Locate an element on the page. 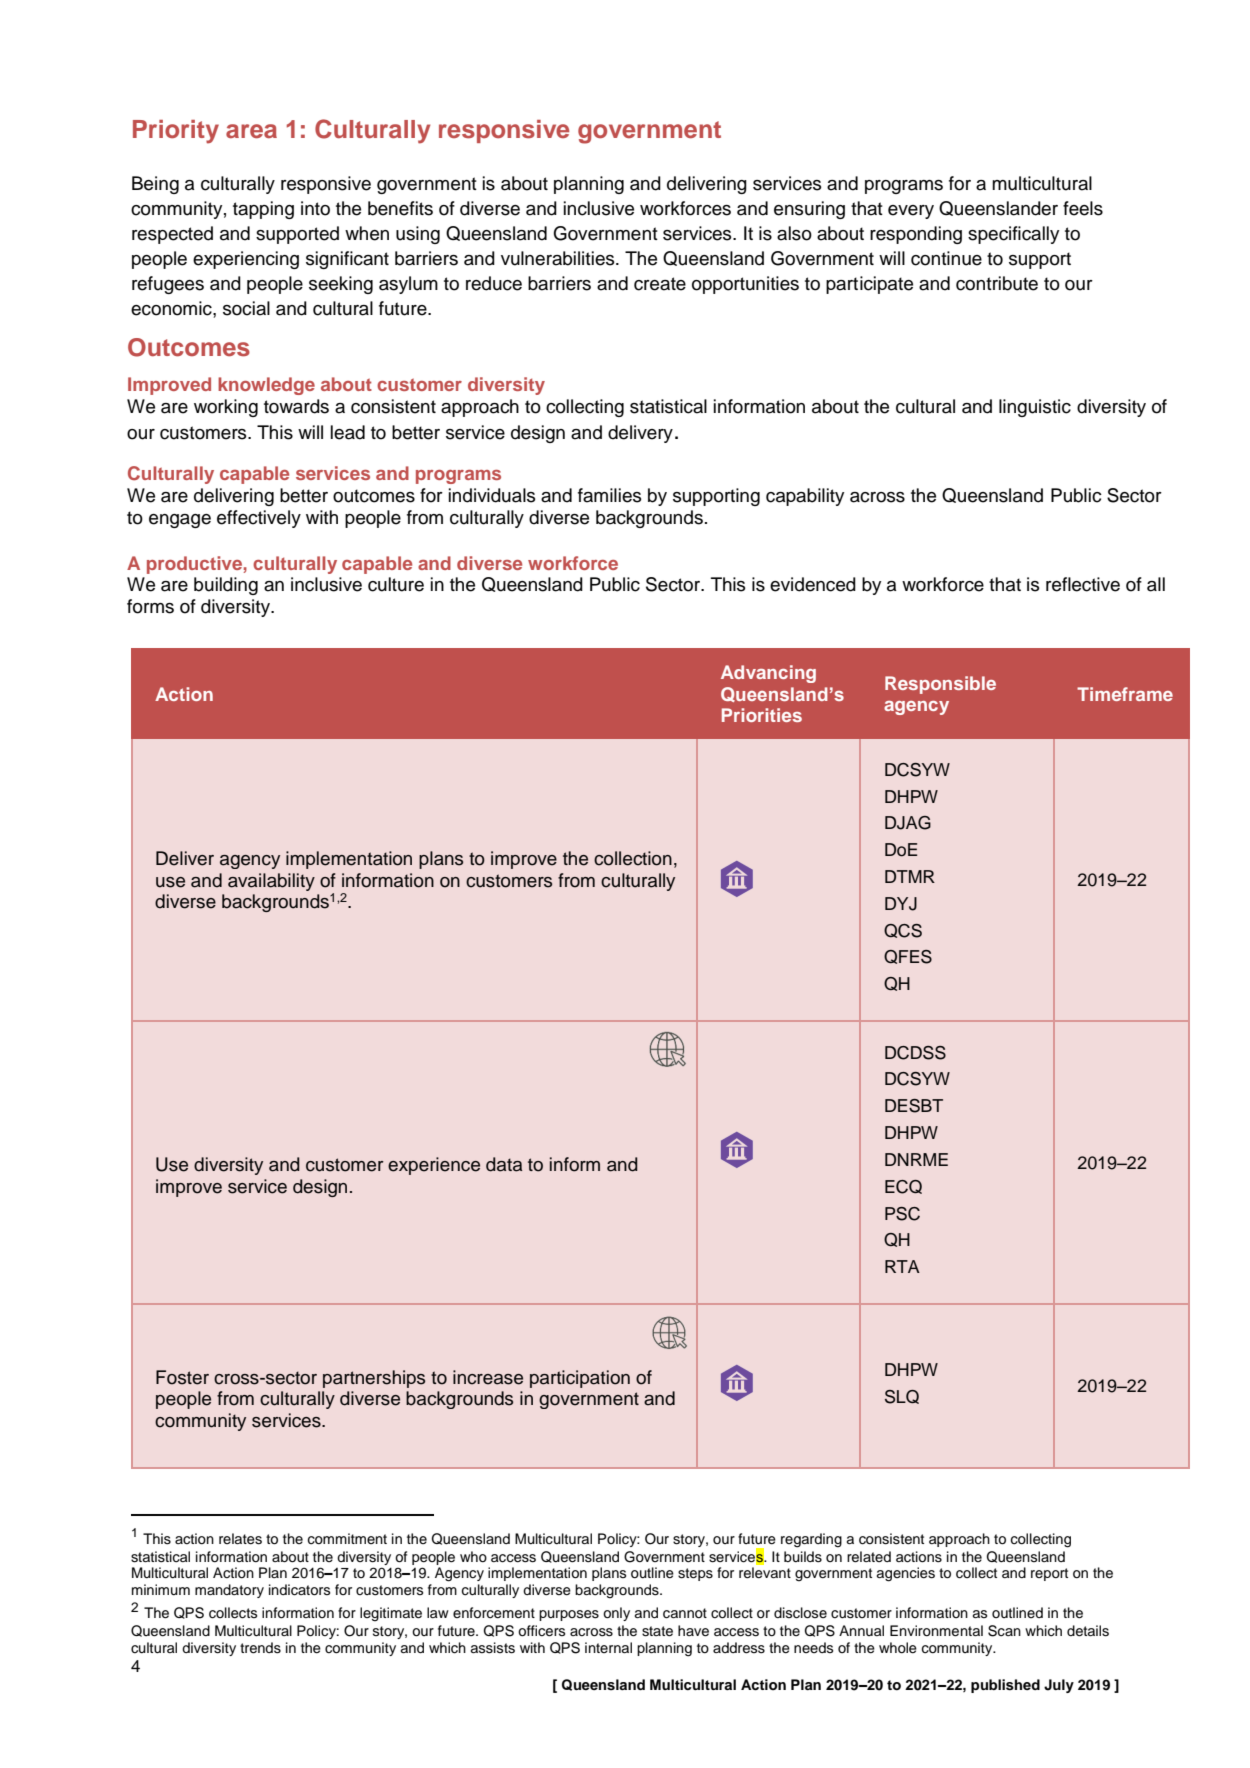 The image size is (1250, 1768). Responsible is located at coordinates (940, 685).
